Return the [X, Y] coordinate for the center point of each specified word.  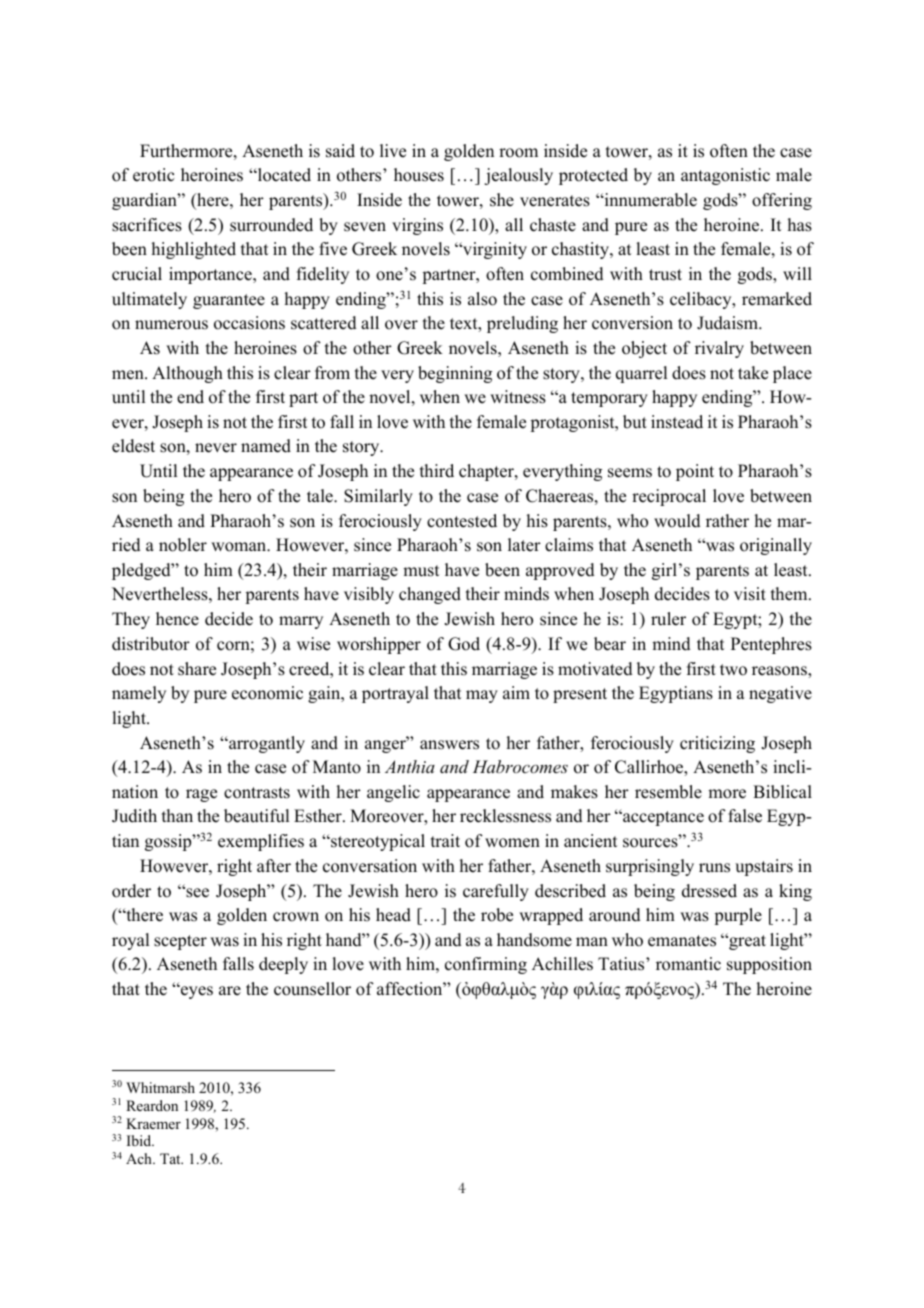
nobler [183, 545]
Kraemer [153, 1123]
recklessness [505, 816]
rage [201, 795]
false [745, 816]
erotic [153, 175]
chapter [487, 472]
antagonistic [725, 176]
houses [419, 175]
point [695, 472]
